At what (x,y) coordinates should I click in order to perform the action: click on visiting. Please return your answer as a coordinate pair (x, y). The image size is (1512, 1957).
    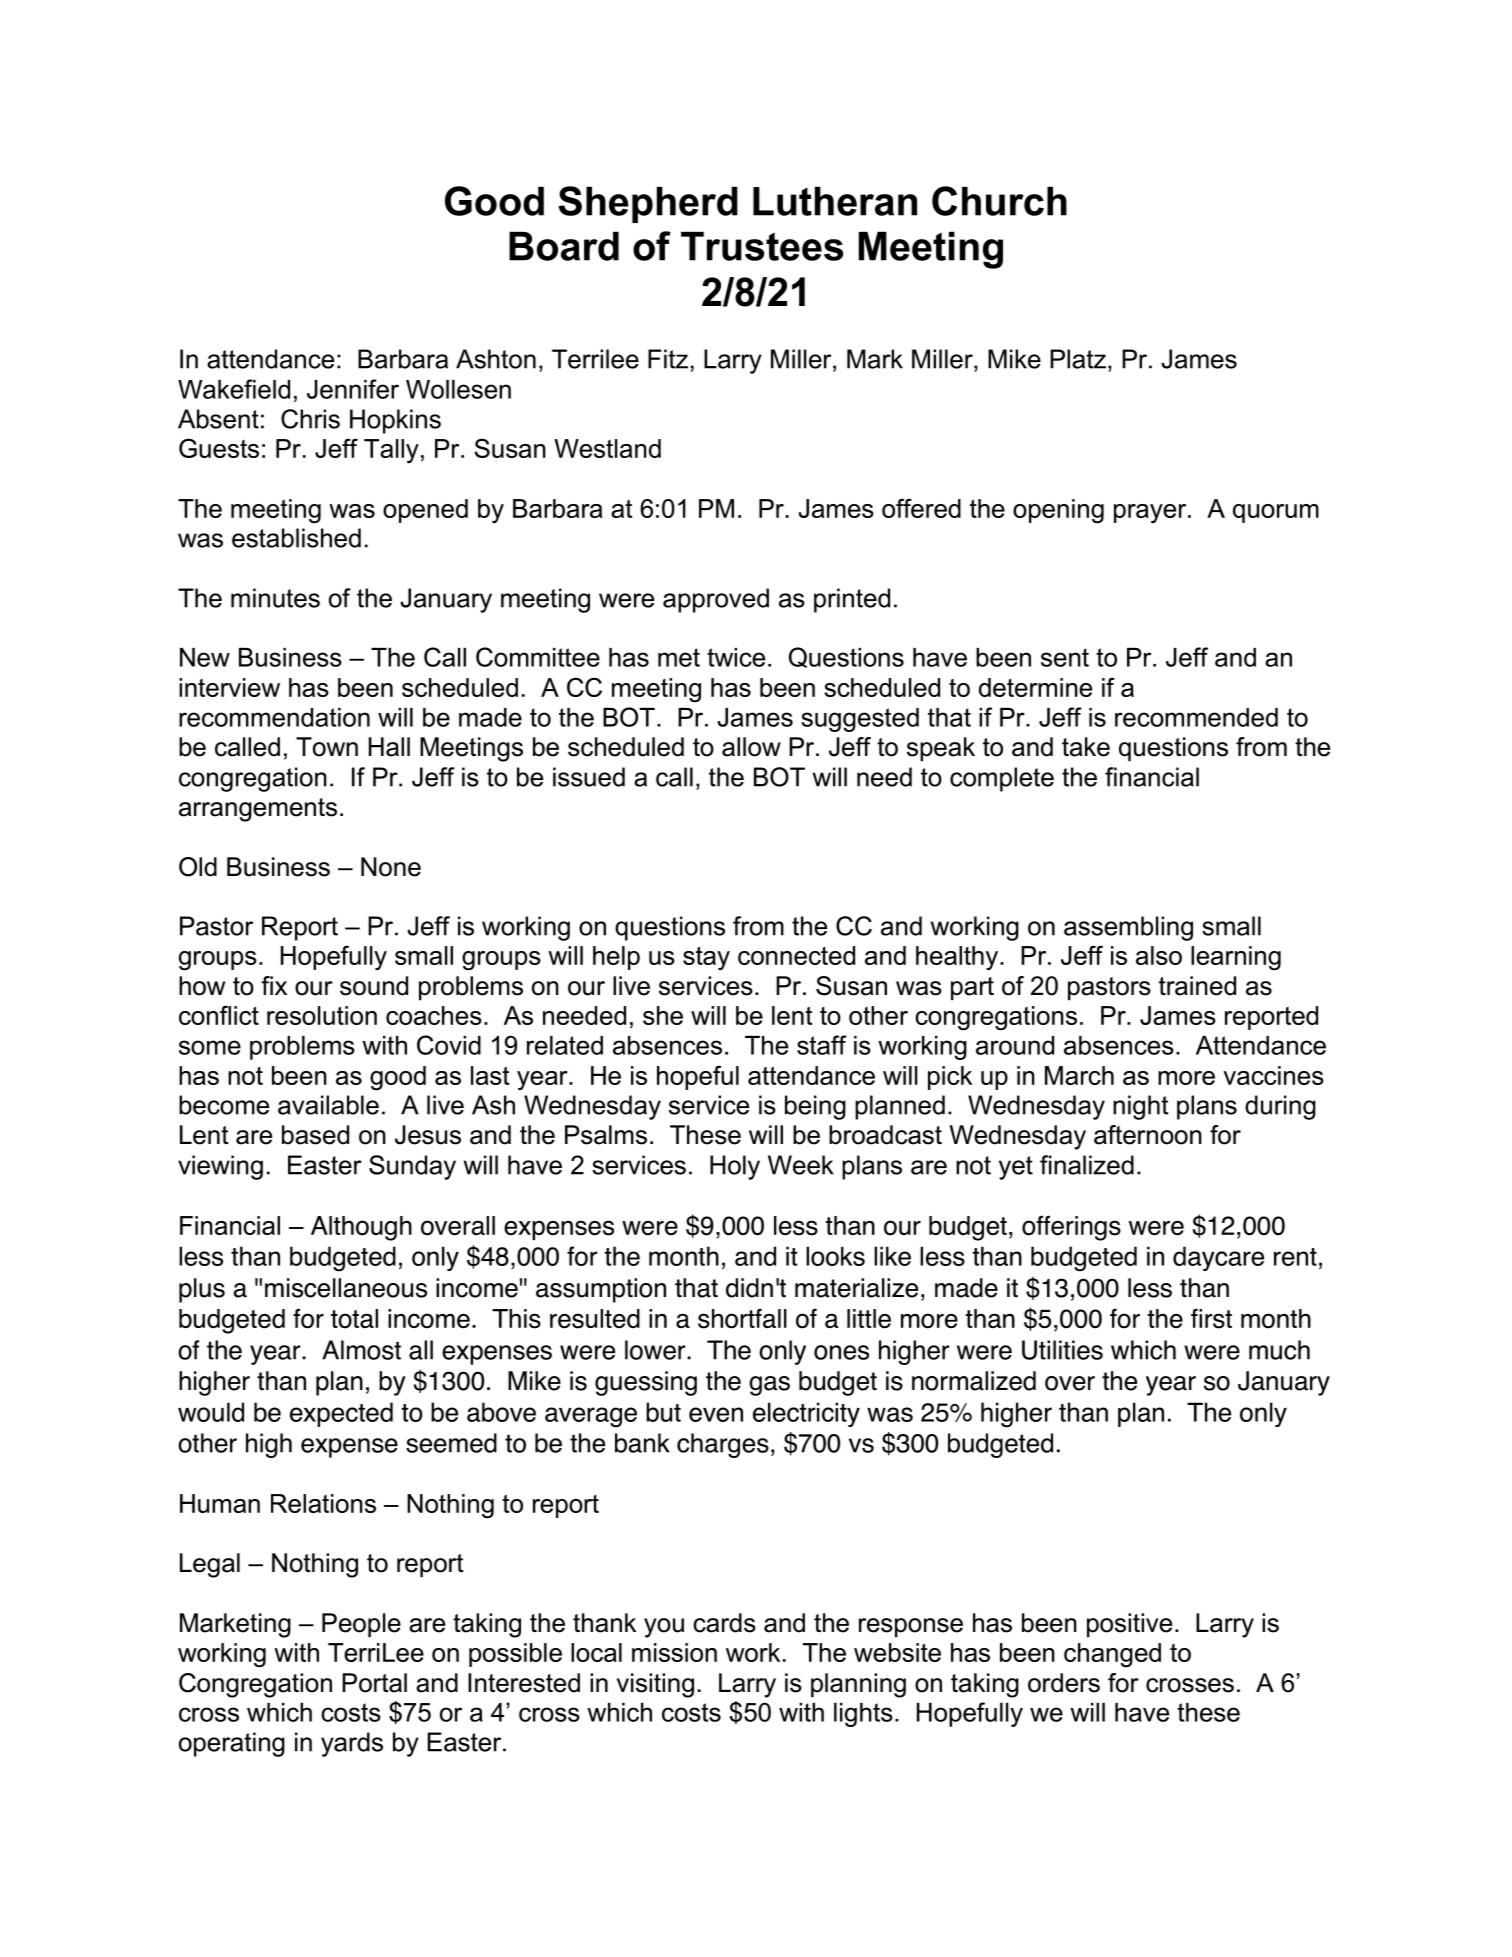
    Looking at the image, I should click on (655, 1685).
